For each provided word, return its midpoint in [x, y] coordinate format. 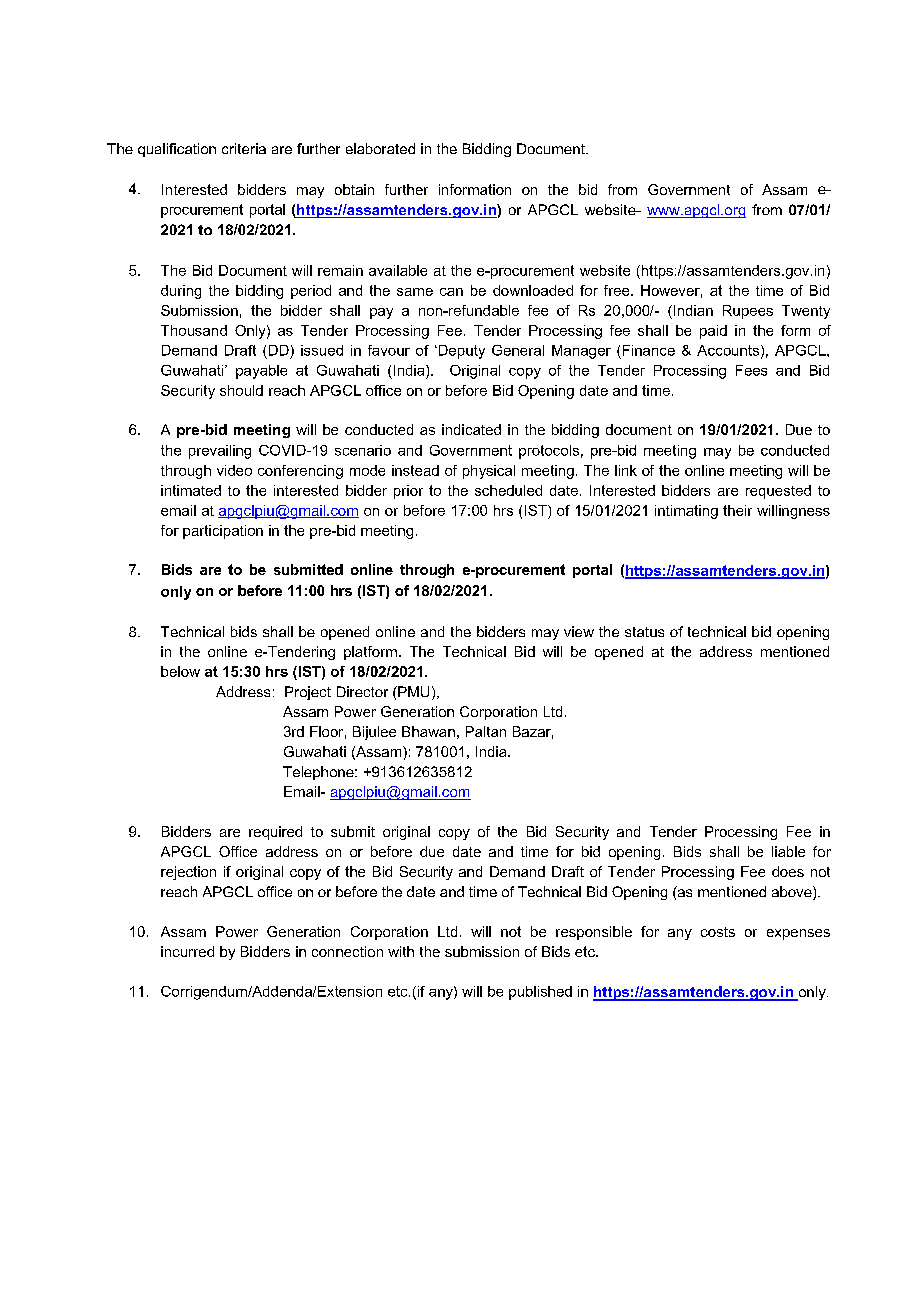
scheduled [508, 490]
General [518, 350]
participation [223, 532]
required [275, 833]
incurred [187, 951]
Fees [751, 370]
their [737, 510]
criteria [244, 148]
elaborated [380, 148]
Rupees [748, 312]
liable [788, 851]
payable [261, 372]
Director [362, 691]
